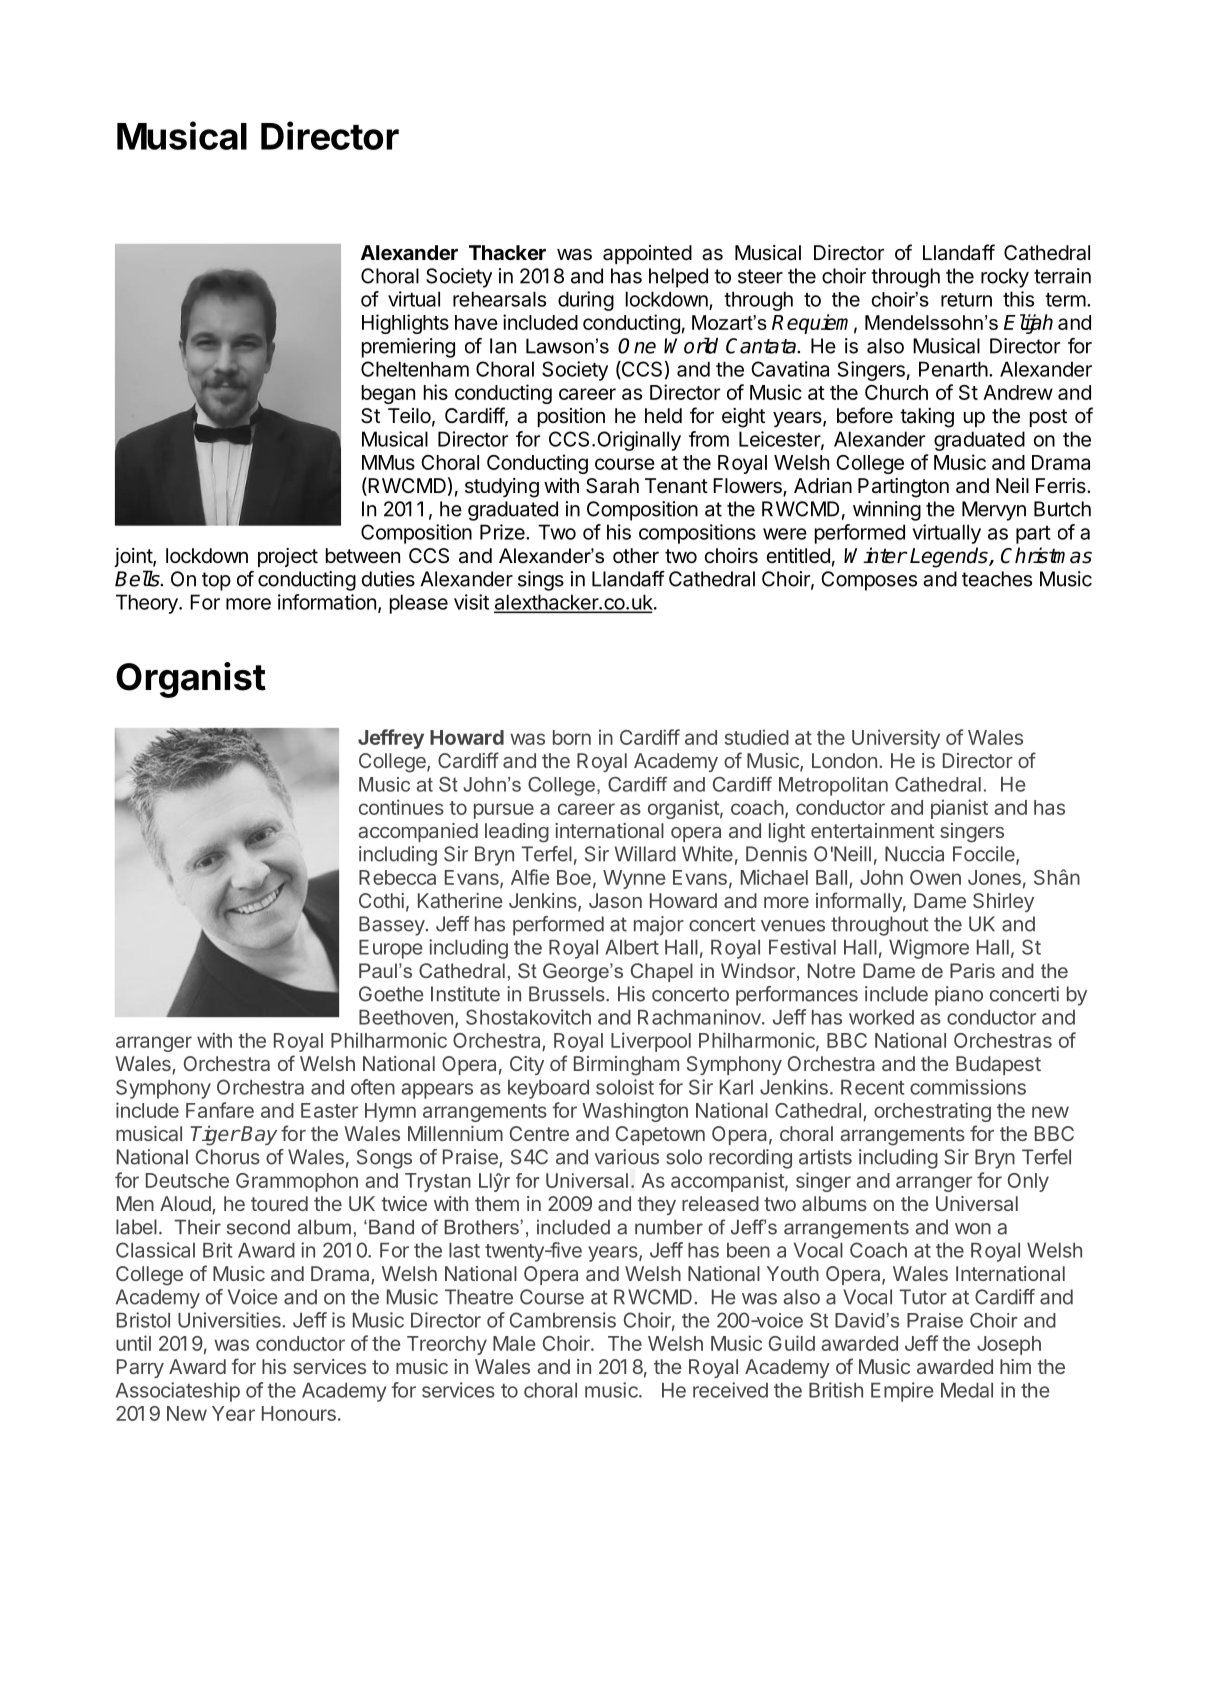 The image size is (1206, 1706). What do you see at coordinates (966, 300) in the screenshot?
I see `return` at bounding box center [966, 300].
